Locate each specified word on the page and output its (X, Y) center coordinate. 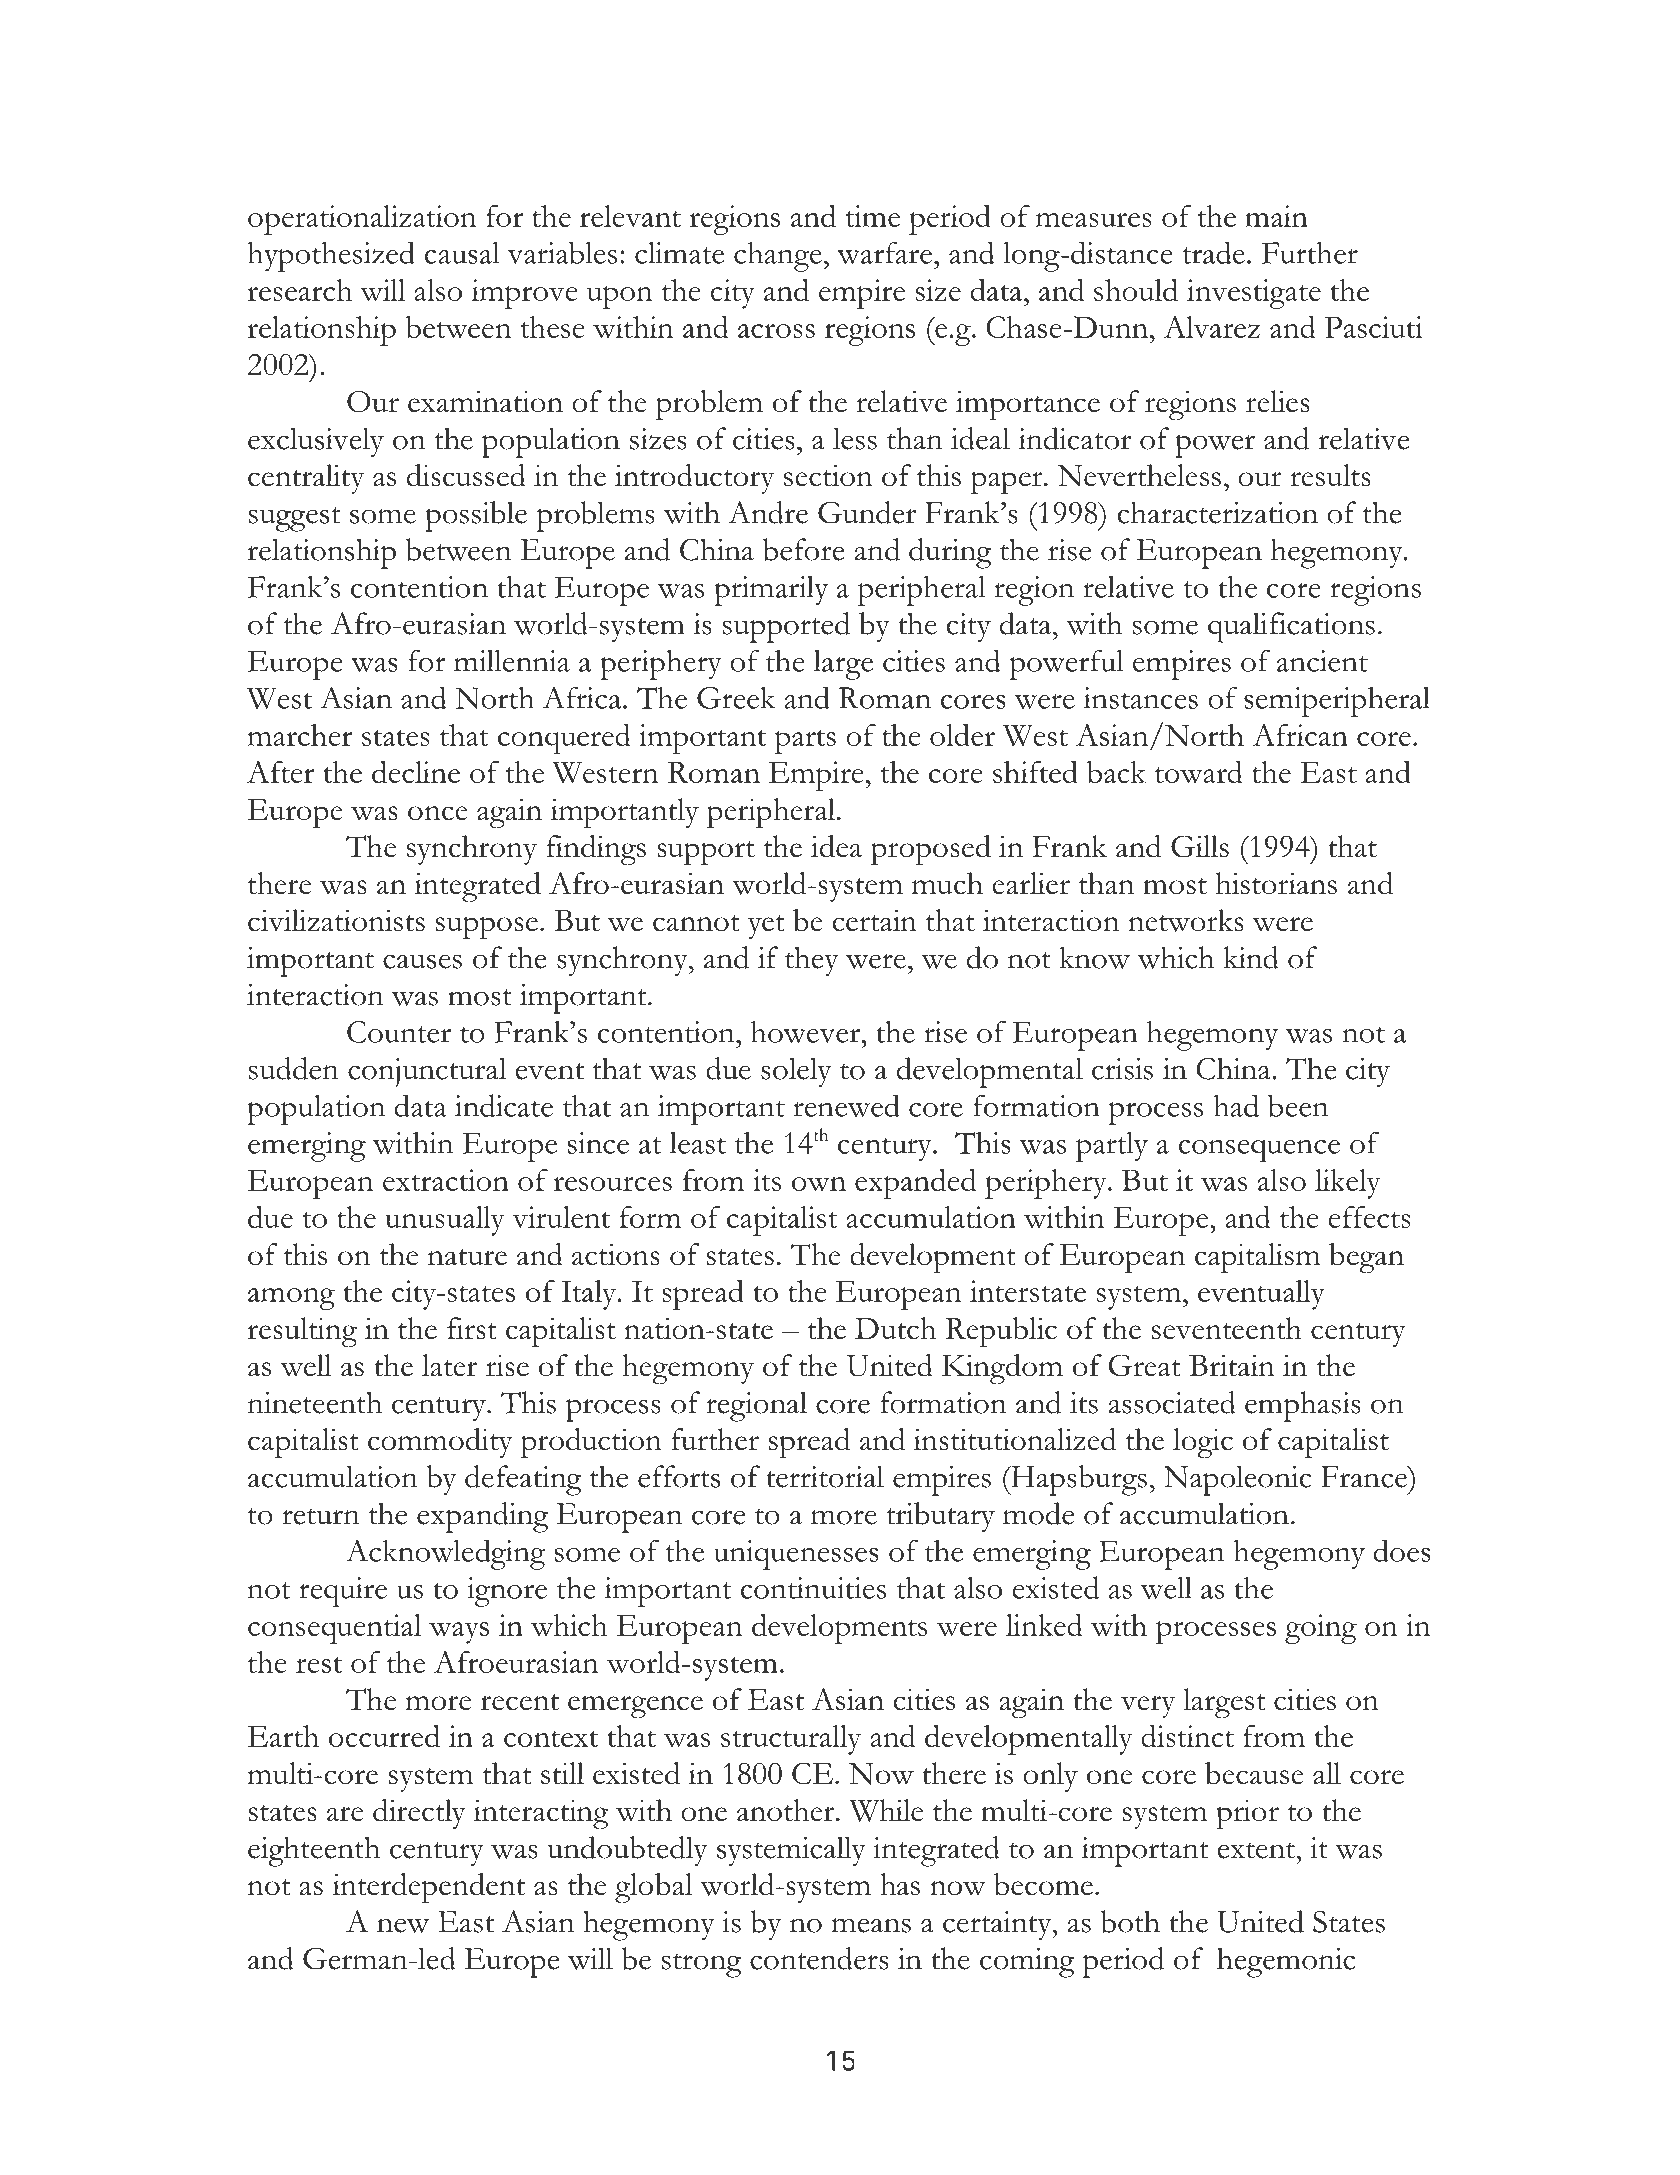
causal (462, 253)
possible (476, 516)
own (819, 1184)
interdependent (428, 1888)
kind (1251, 957)
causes (422, 961)
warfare (884, 252)
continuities (813, 1588)
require (343, 1592)
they (812, 961)
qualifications (1291, 627)
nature (467, 1257)
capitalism (1257, 1258)
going (1321, 1629)
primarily (771, 591)
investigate (1254, 294)
